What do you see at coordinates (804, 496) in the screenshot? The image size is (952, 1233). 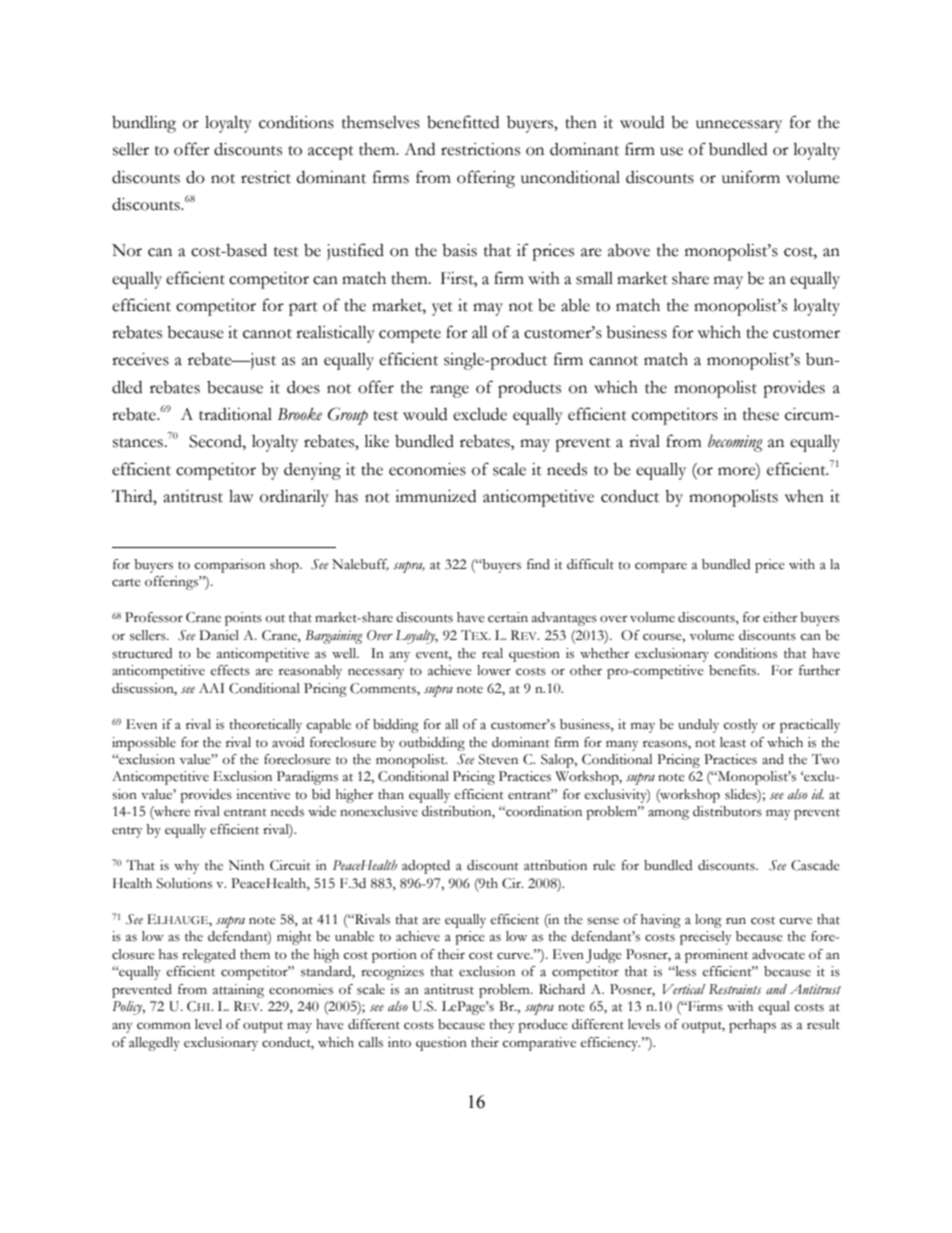 I see `when` at bounding box center [804, 496].
